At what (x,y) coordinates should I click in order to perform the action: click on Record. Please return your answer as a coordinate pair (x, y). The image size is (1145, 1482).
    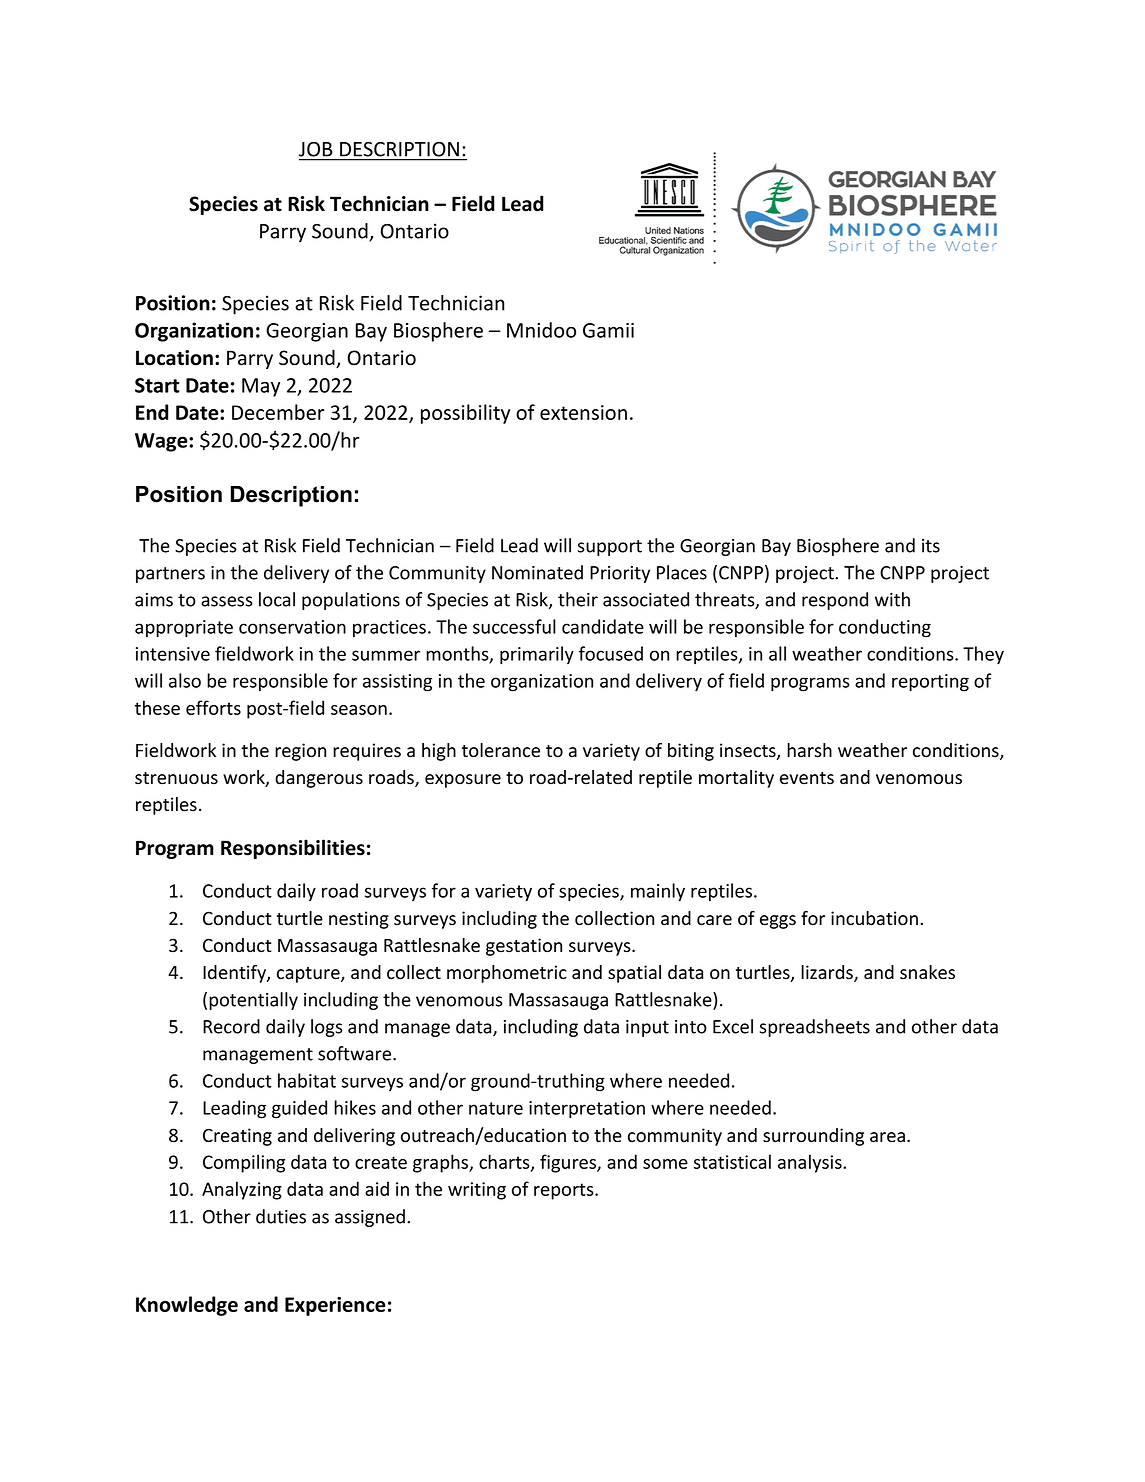
    Looking at the image, I should click on (231, 1026).
